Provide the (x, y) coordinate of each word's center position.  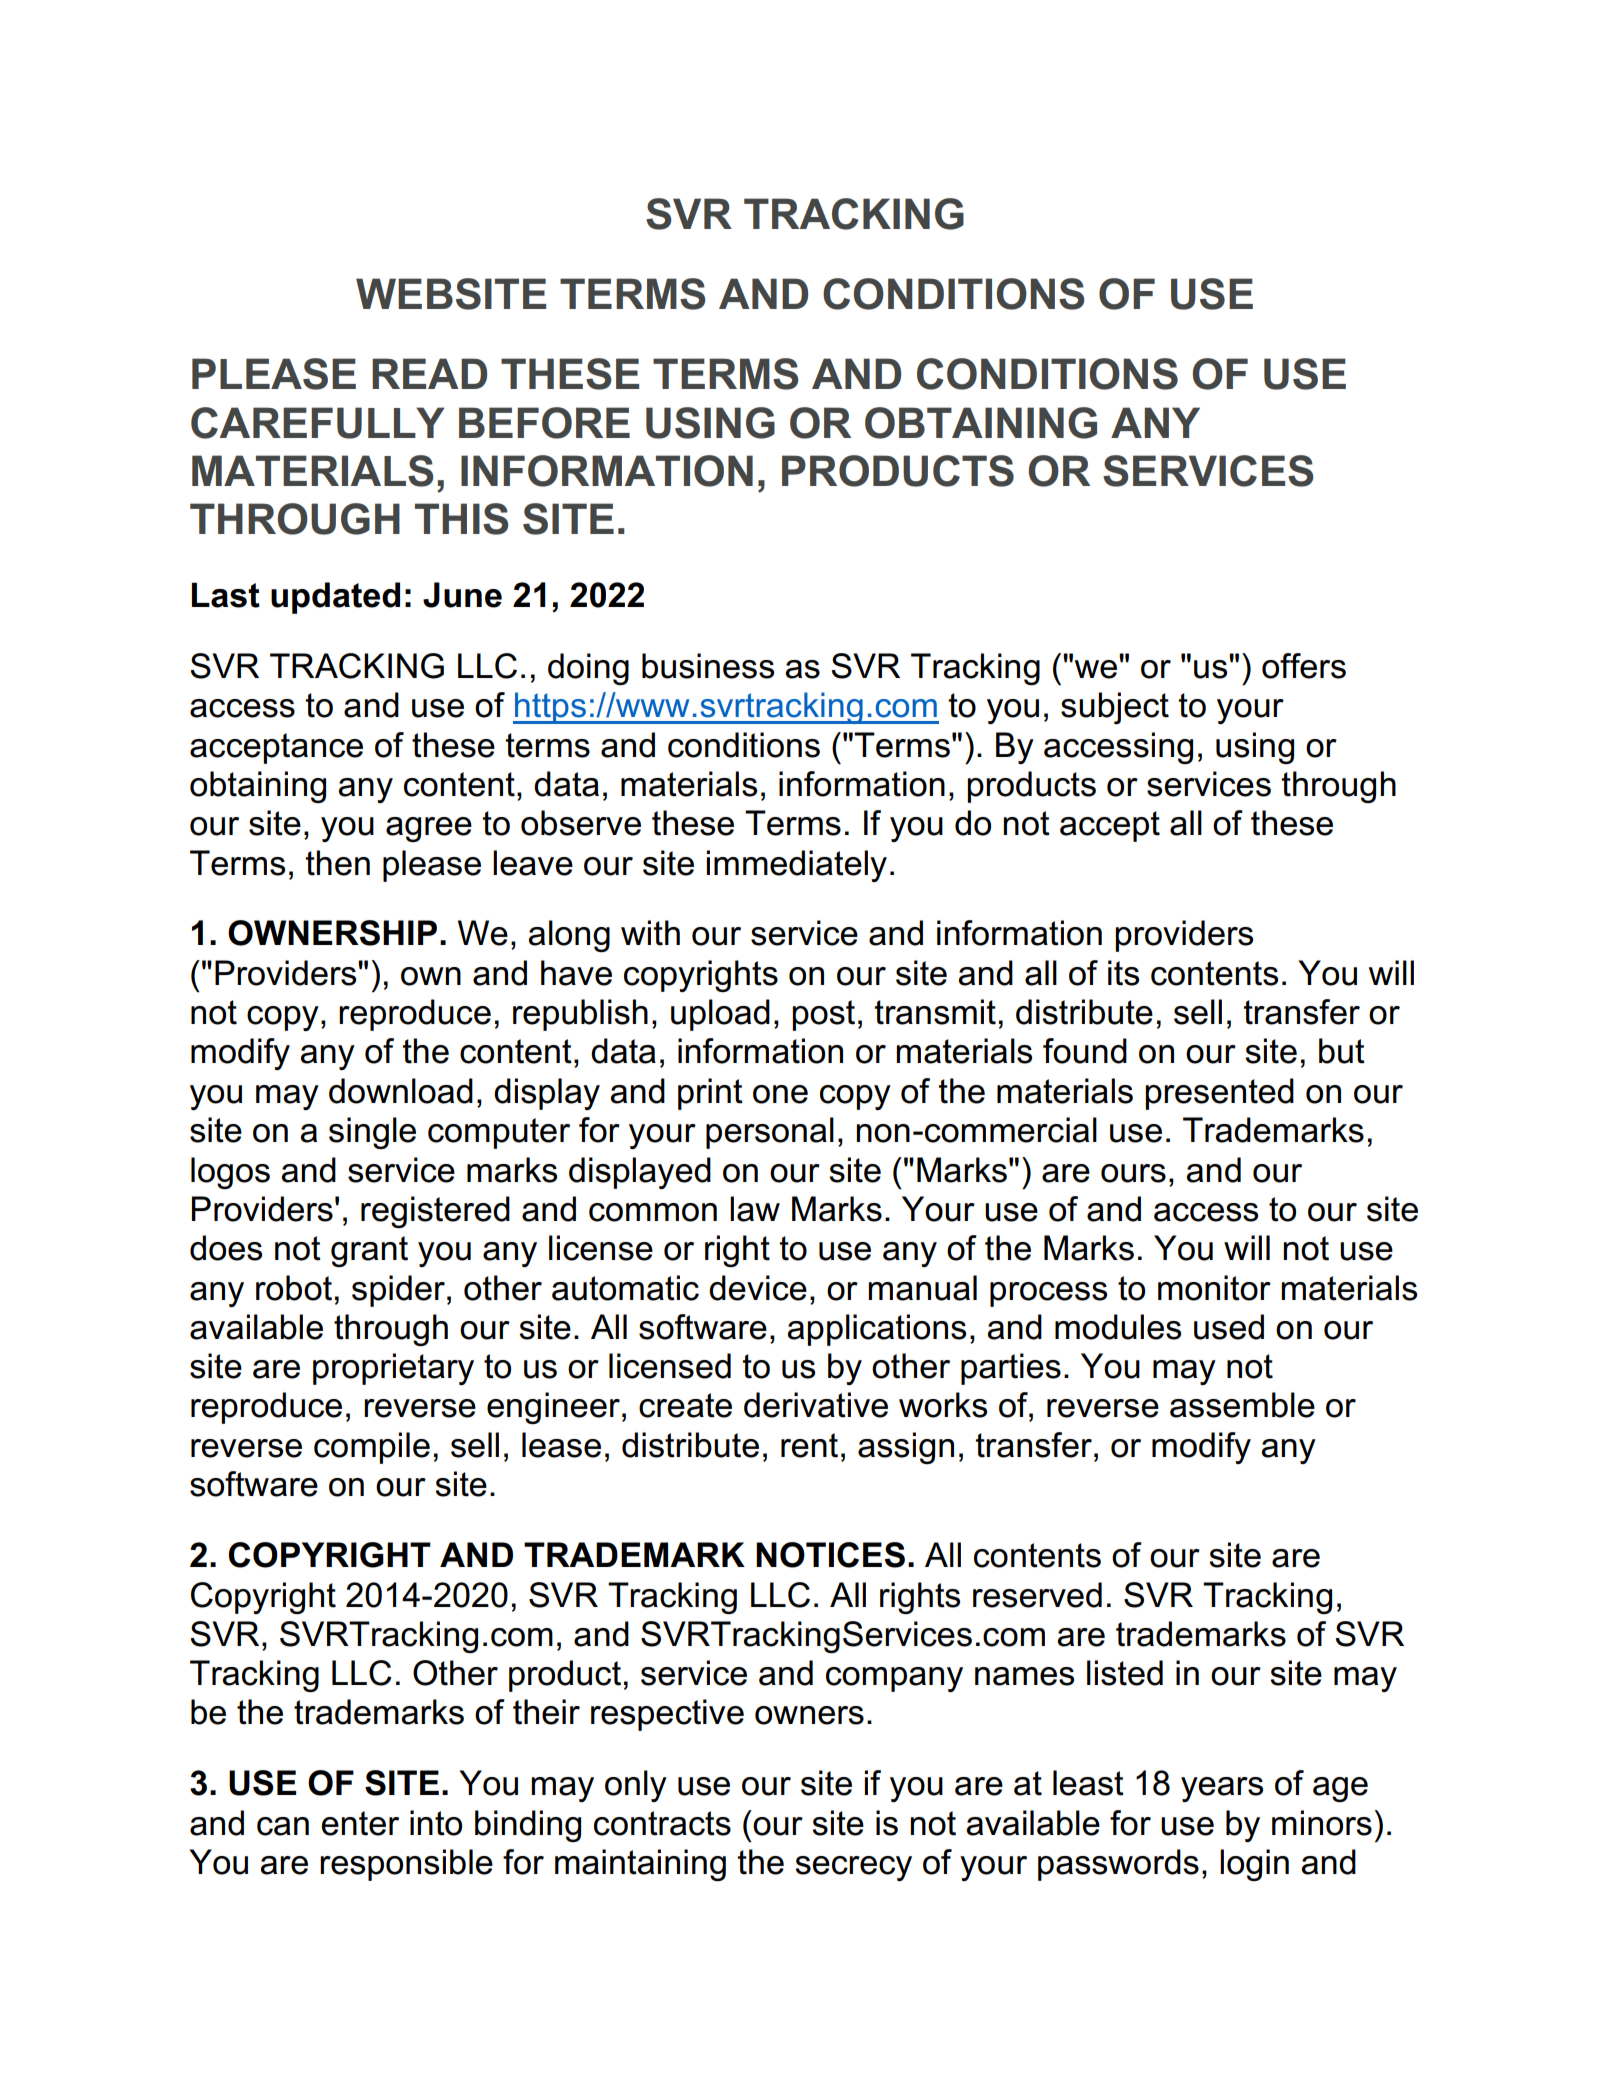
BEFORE (544, 423)
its (1123, 973)
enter (360, 1823)
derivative (816, 1405)
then (338, 863)
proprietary (393, 1369)
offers (1304, 666)
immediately (797, 866)
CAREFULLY (317, 423)
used (1229, 1327)
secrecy (853, 1868)
